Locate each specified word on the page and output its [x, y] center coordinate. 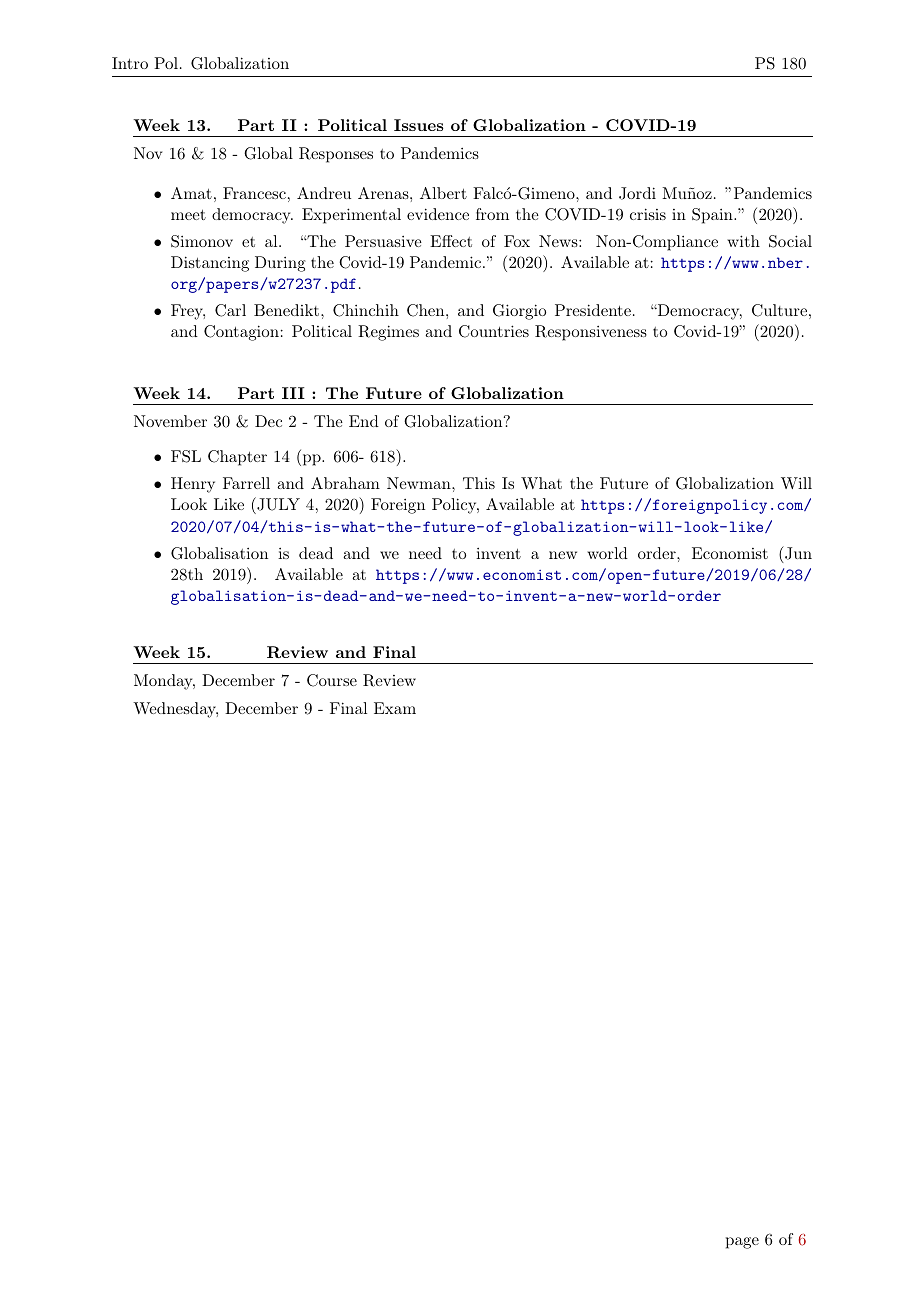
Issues [419, 125]
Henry [193, 485]
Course [332, 680]
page [742, 1243]
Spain [713, 216]
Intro [130, 63]
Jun [797, 554]
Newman [420, 483]
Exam [395, 708]
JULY [277, 505]
